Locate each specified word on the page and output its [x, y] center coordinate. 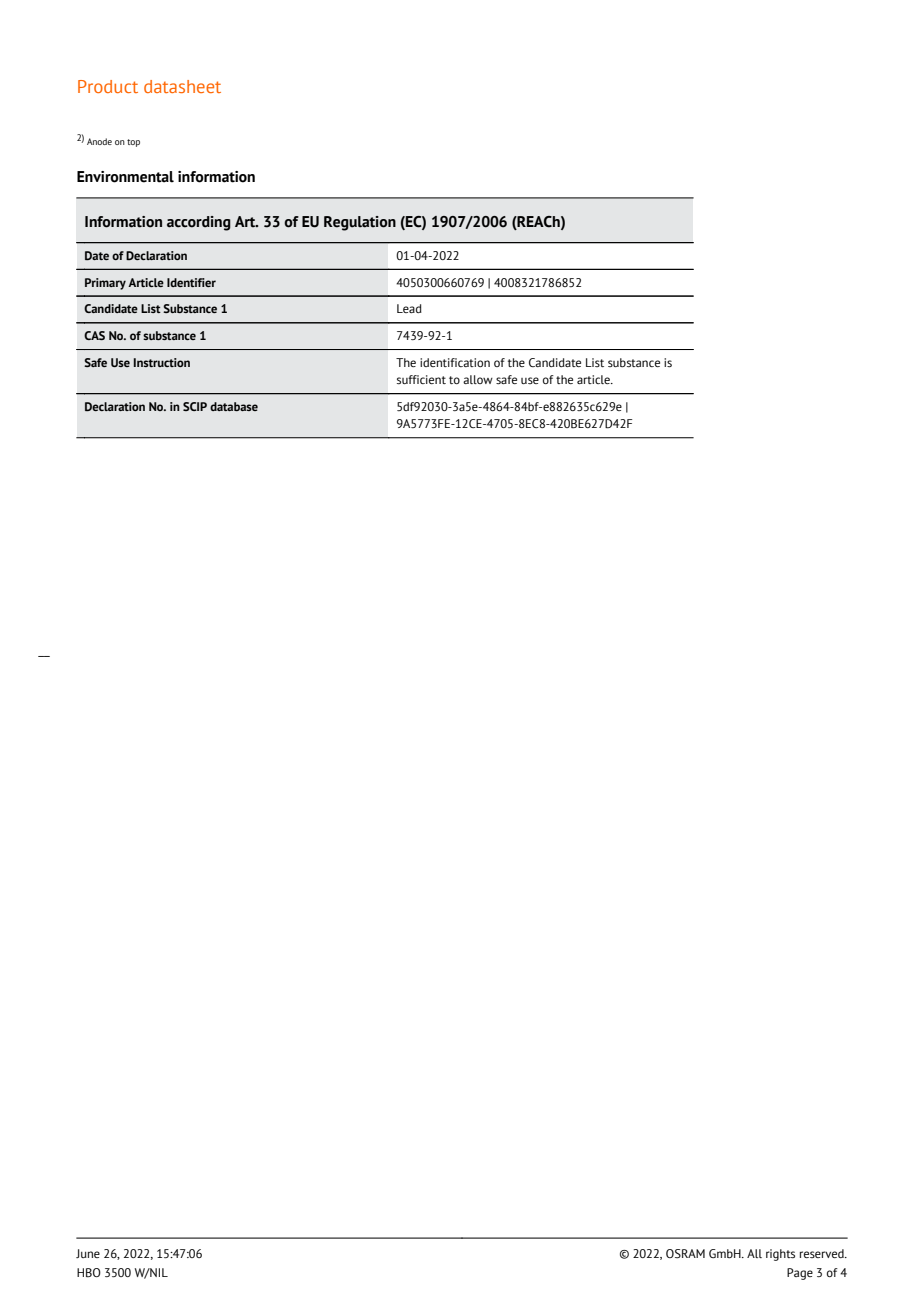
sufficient [421, 379]
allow [478, 379]
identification [455, 362]
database [234, 406]
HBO [89, 1273]
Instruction [162, 362]
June [88, 1253]
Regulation [360, 223]
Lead [409, 308]
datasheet [182, 86]
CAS [94, 335]
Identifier [191, 282]
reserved [823, 1253]
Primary [105, 284]
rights [780, 1255]
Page [800, 1274]
